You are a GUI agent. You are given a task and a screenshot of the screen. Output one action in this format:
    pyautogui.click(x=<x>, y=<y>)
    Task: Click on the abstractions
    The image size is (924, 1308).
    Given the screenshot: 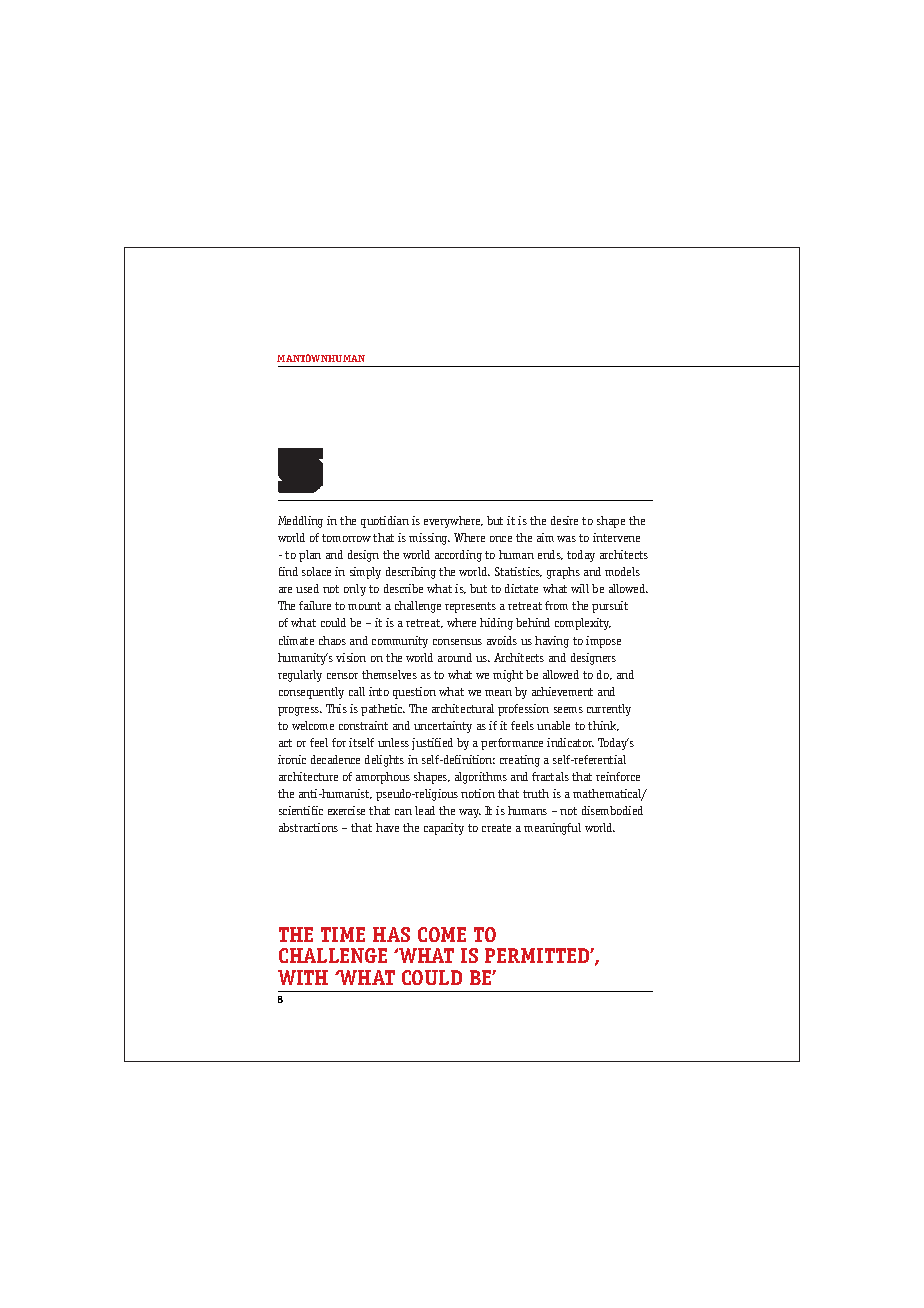 What is the action you would take?
    pyautogui.click(x=308, y=827)
